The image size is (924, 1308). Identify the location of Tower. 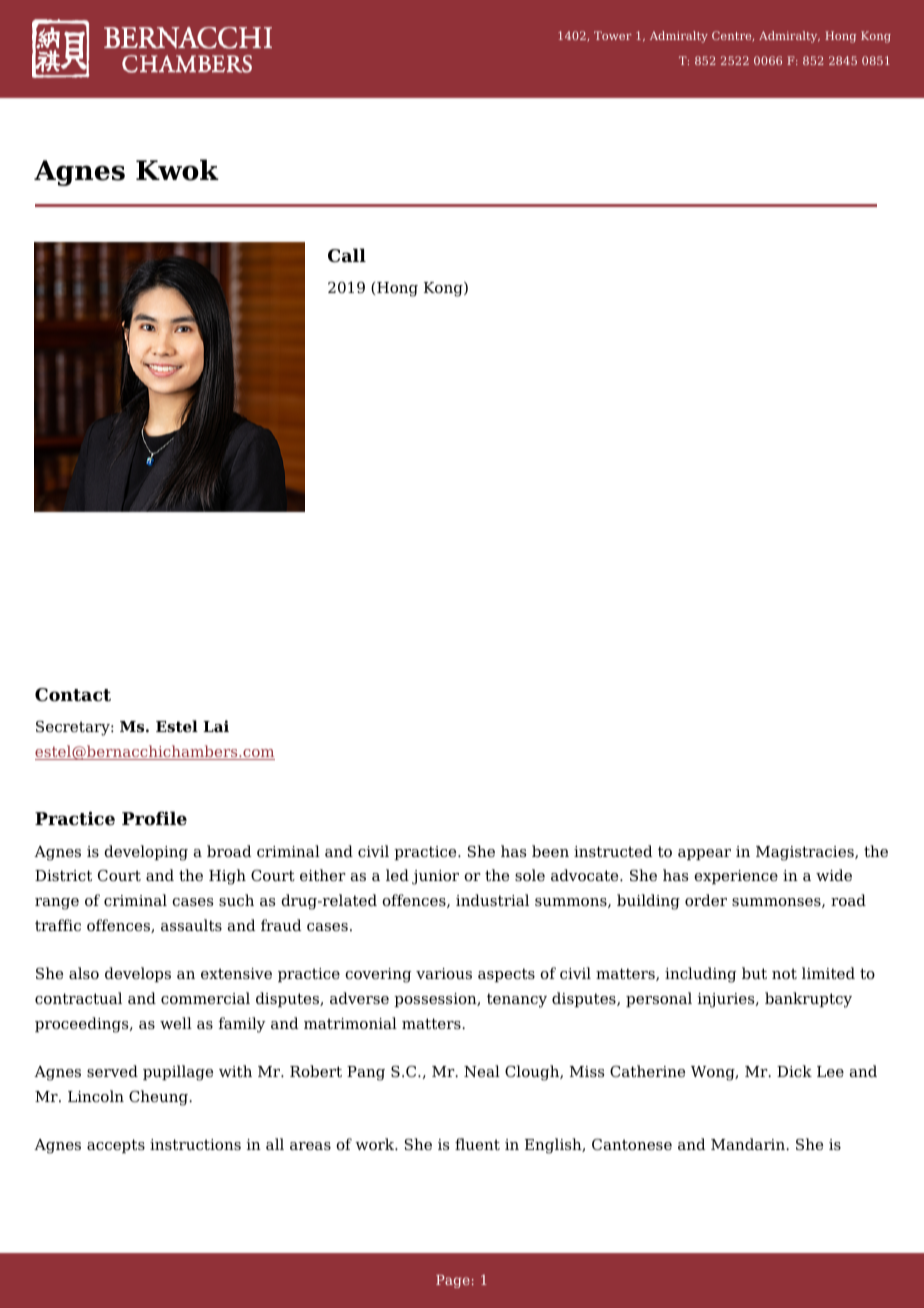
(613, 35).
